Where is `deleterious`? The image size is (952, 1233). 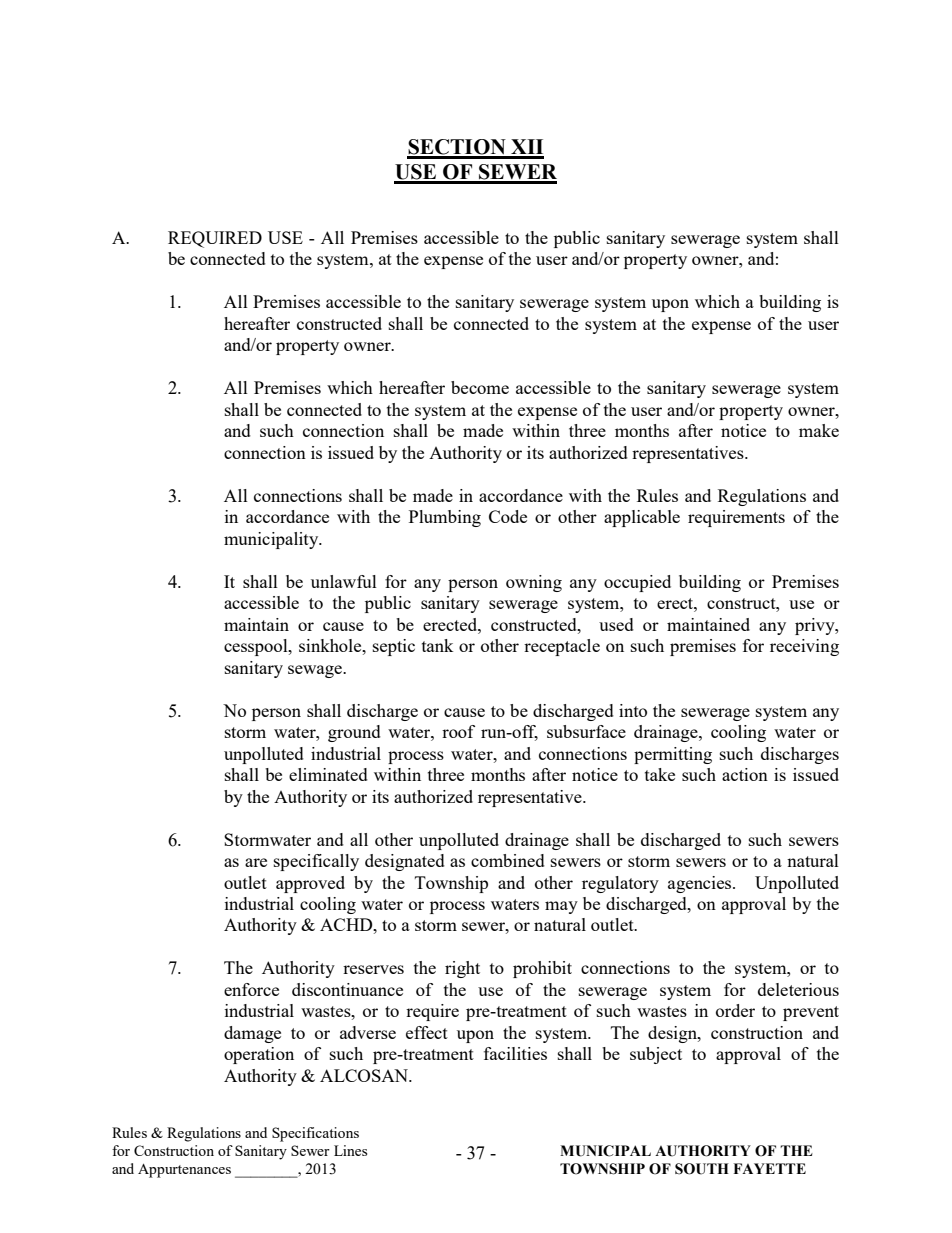 deleterious is located at coordinates (798, 989).
